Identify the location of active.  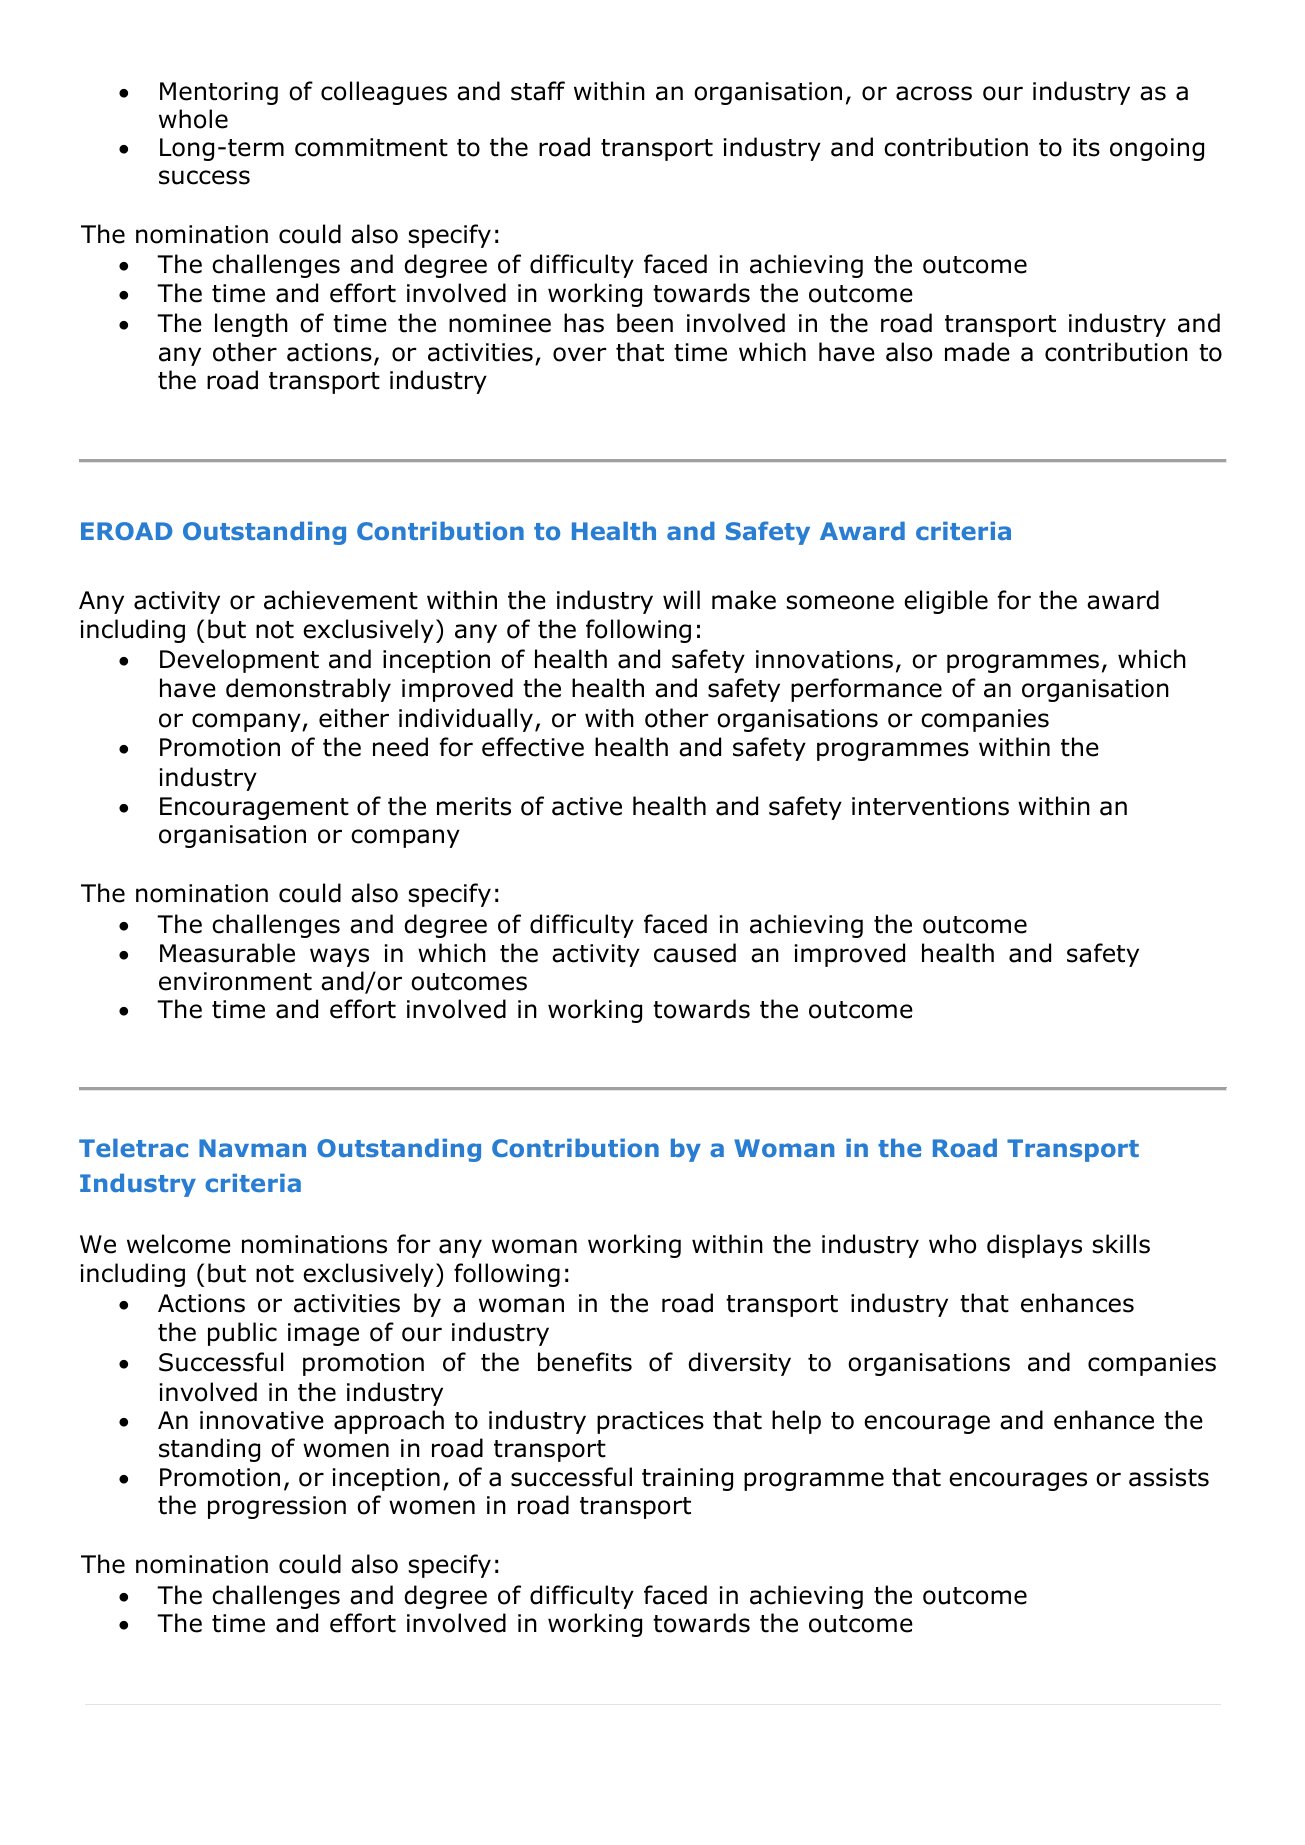
(587, 806).
